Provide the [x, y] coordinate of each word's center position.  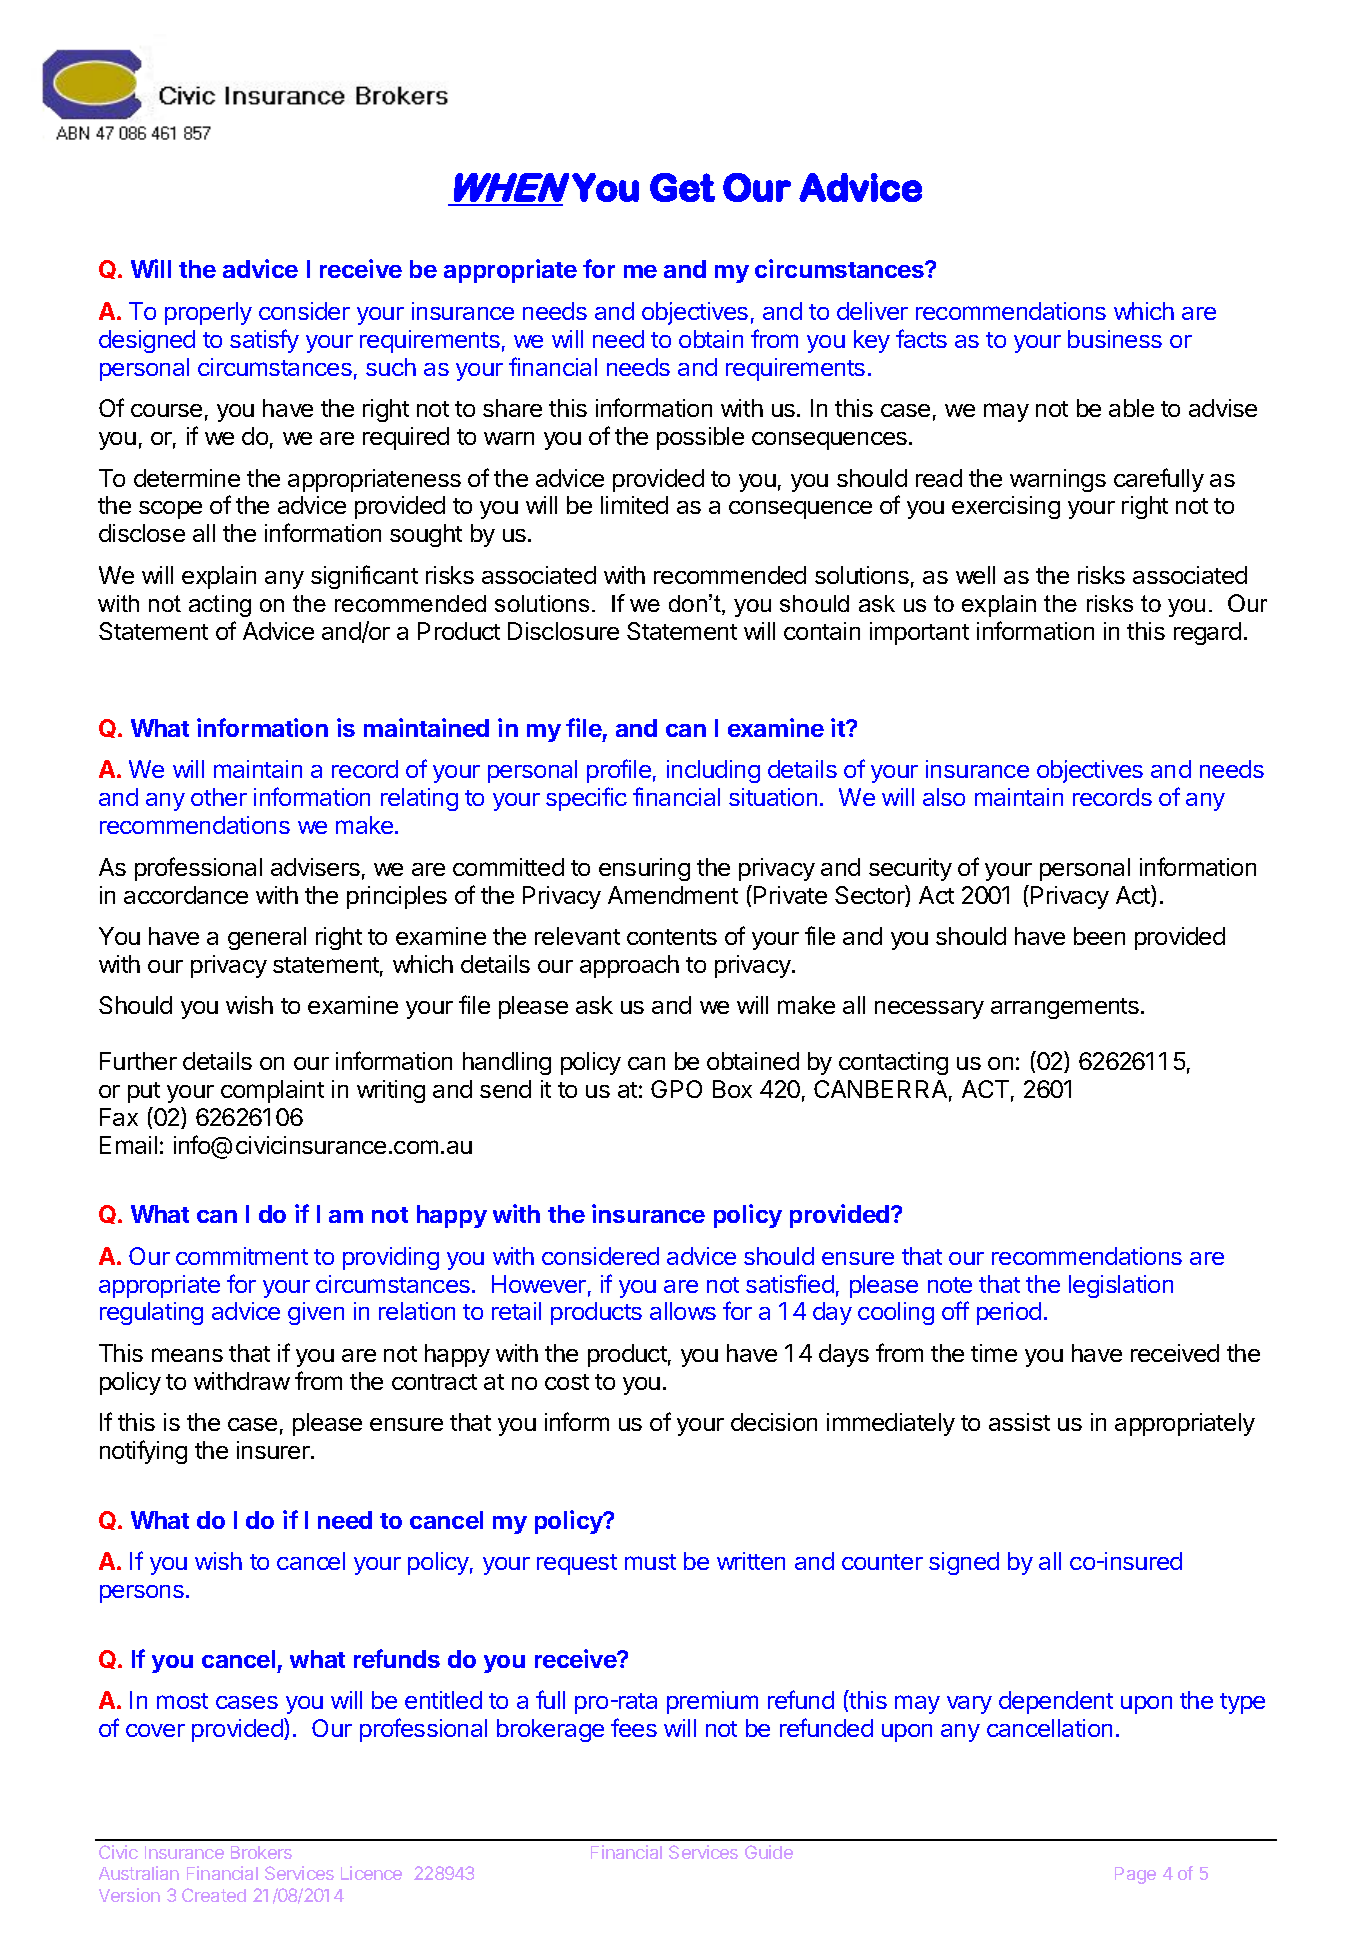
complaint [272, 1091]
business [1115, 339]
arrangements [1065, 1008]
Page [1135, 1875]
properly [208, 313]
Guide [769, 1852]
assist [1019, 1422]
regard [1207, 633]
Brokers [261, 1852]
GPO [676, 1089]
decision [774, 1422]
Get [682, 187]
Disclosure [563, 631]
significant [364, 577]
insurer [274, 1450]
